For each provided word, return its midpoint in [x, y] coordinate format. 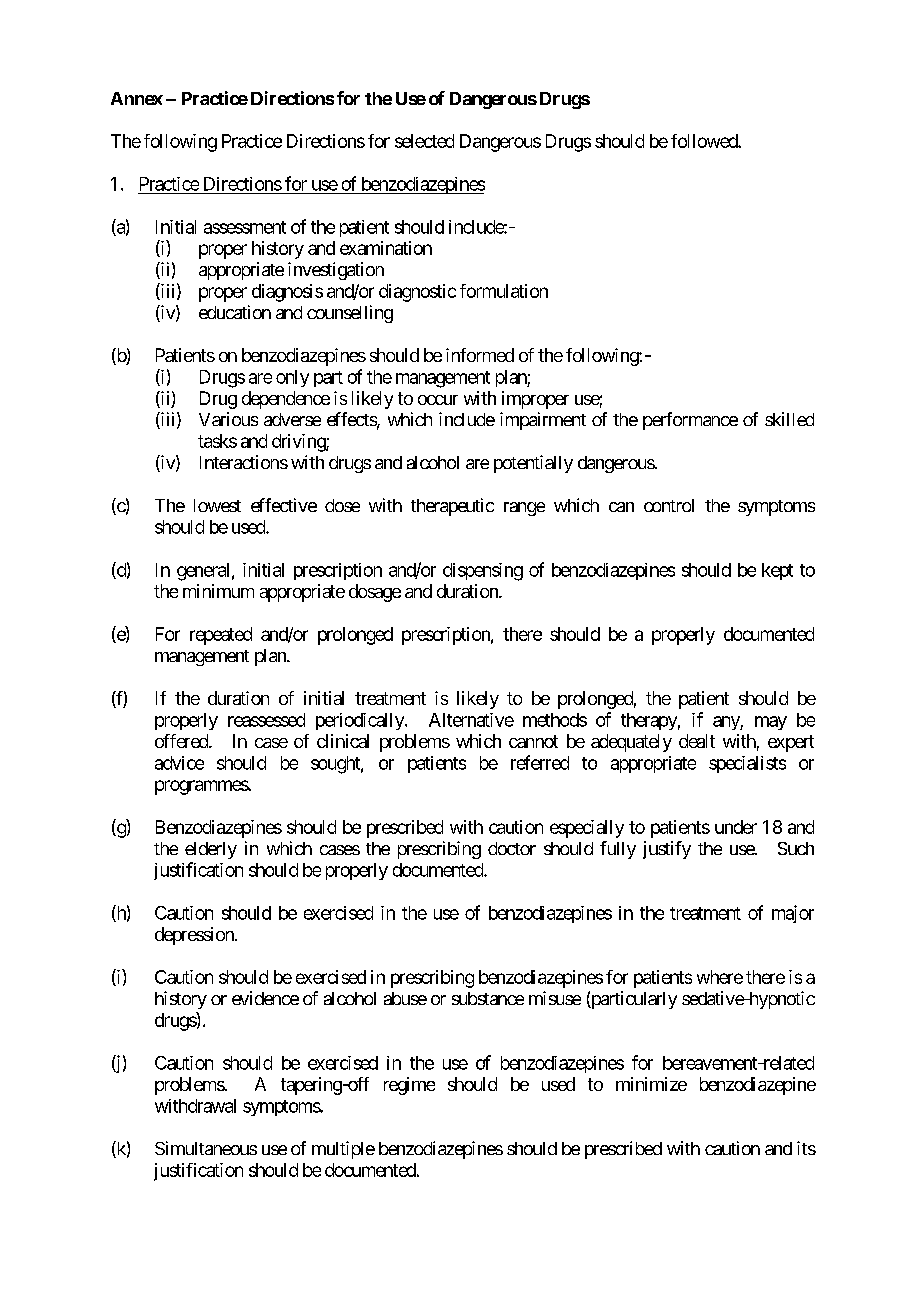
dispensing [483, 572]
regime [409, 1086]
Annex [137, 98]
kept [777, 571]
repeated [221, 636]
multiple [343, 1150]
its [806, 1148]
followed [705, 141]
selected [424, 141]
